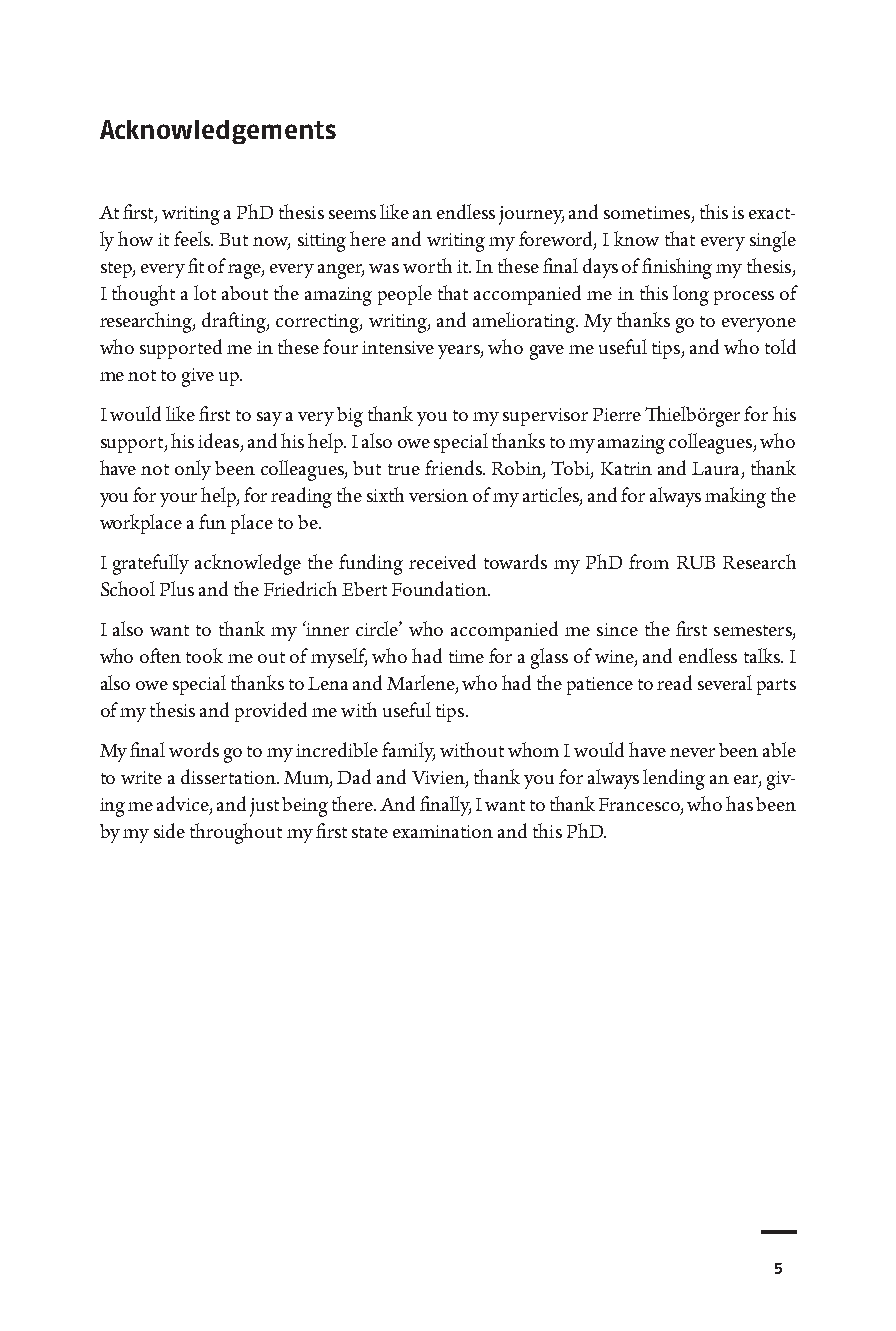 Image resolution: width=896 pixels, height=1331 pixels. Describe the element at coordinates (271, 712) in the image. I see `provided` at that location.
